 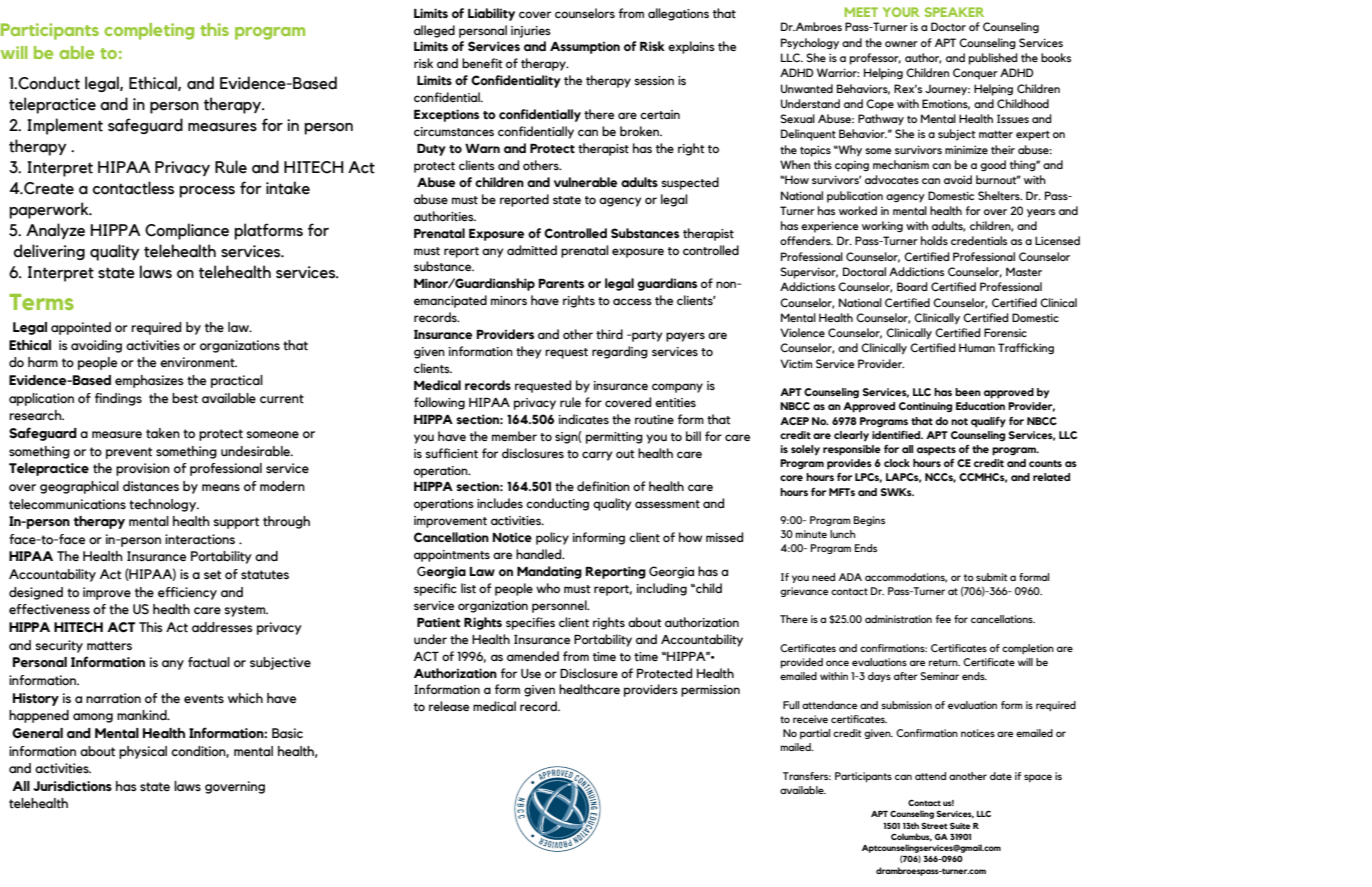 What do you see at coordinates (901, 44) in the screenshot?
I see `owner` at bounding box center [901, 44].
